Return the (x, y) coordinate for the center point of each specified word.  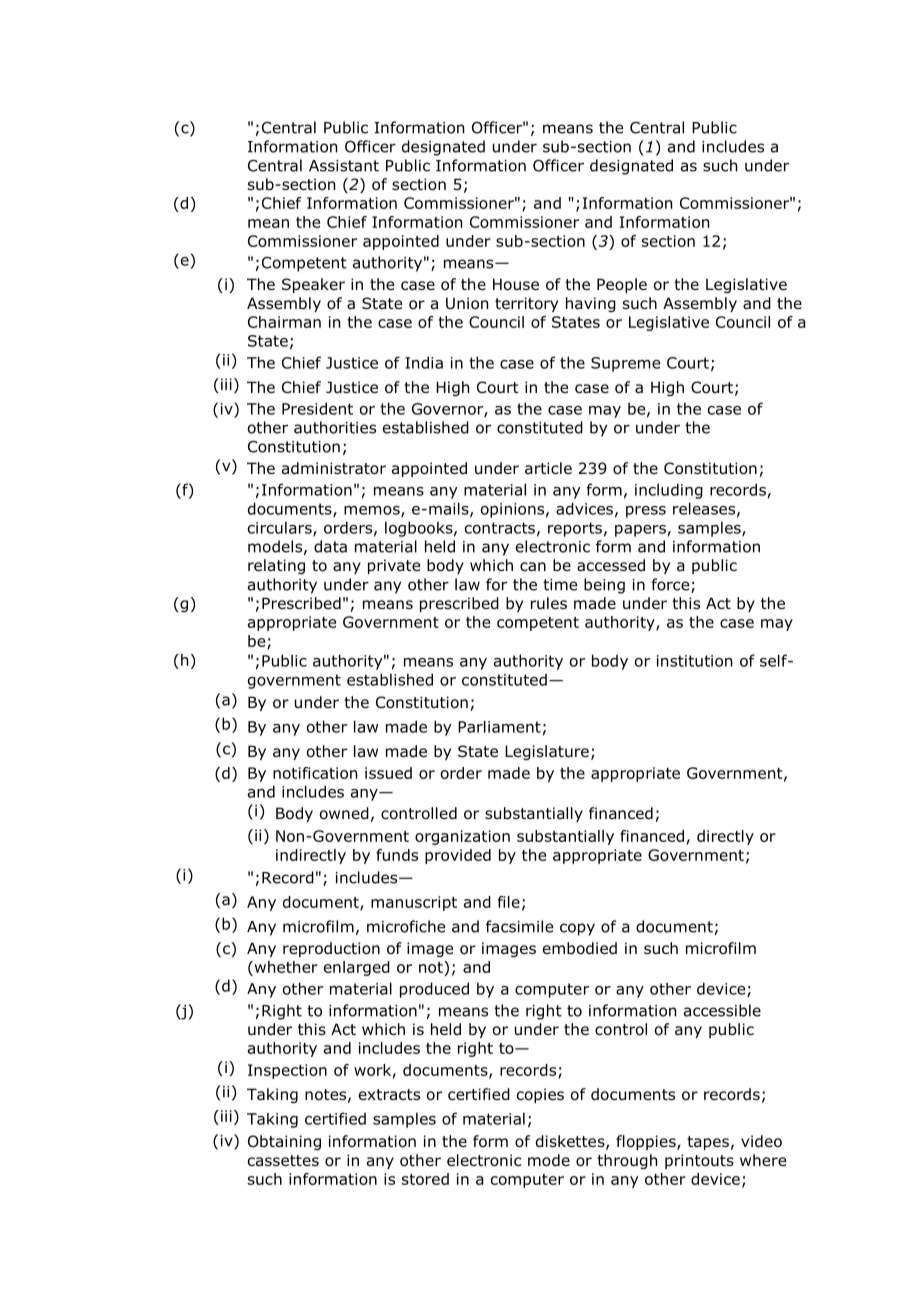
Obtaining (284, 1142)
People (622, 285)
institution (694, 661)
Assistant (344, 166)
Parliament (499, 726)
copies (540, 1095)
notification (315, 773)
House (516, 284)
